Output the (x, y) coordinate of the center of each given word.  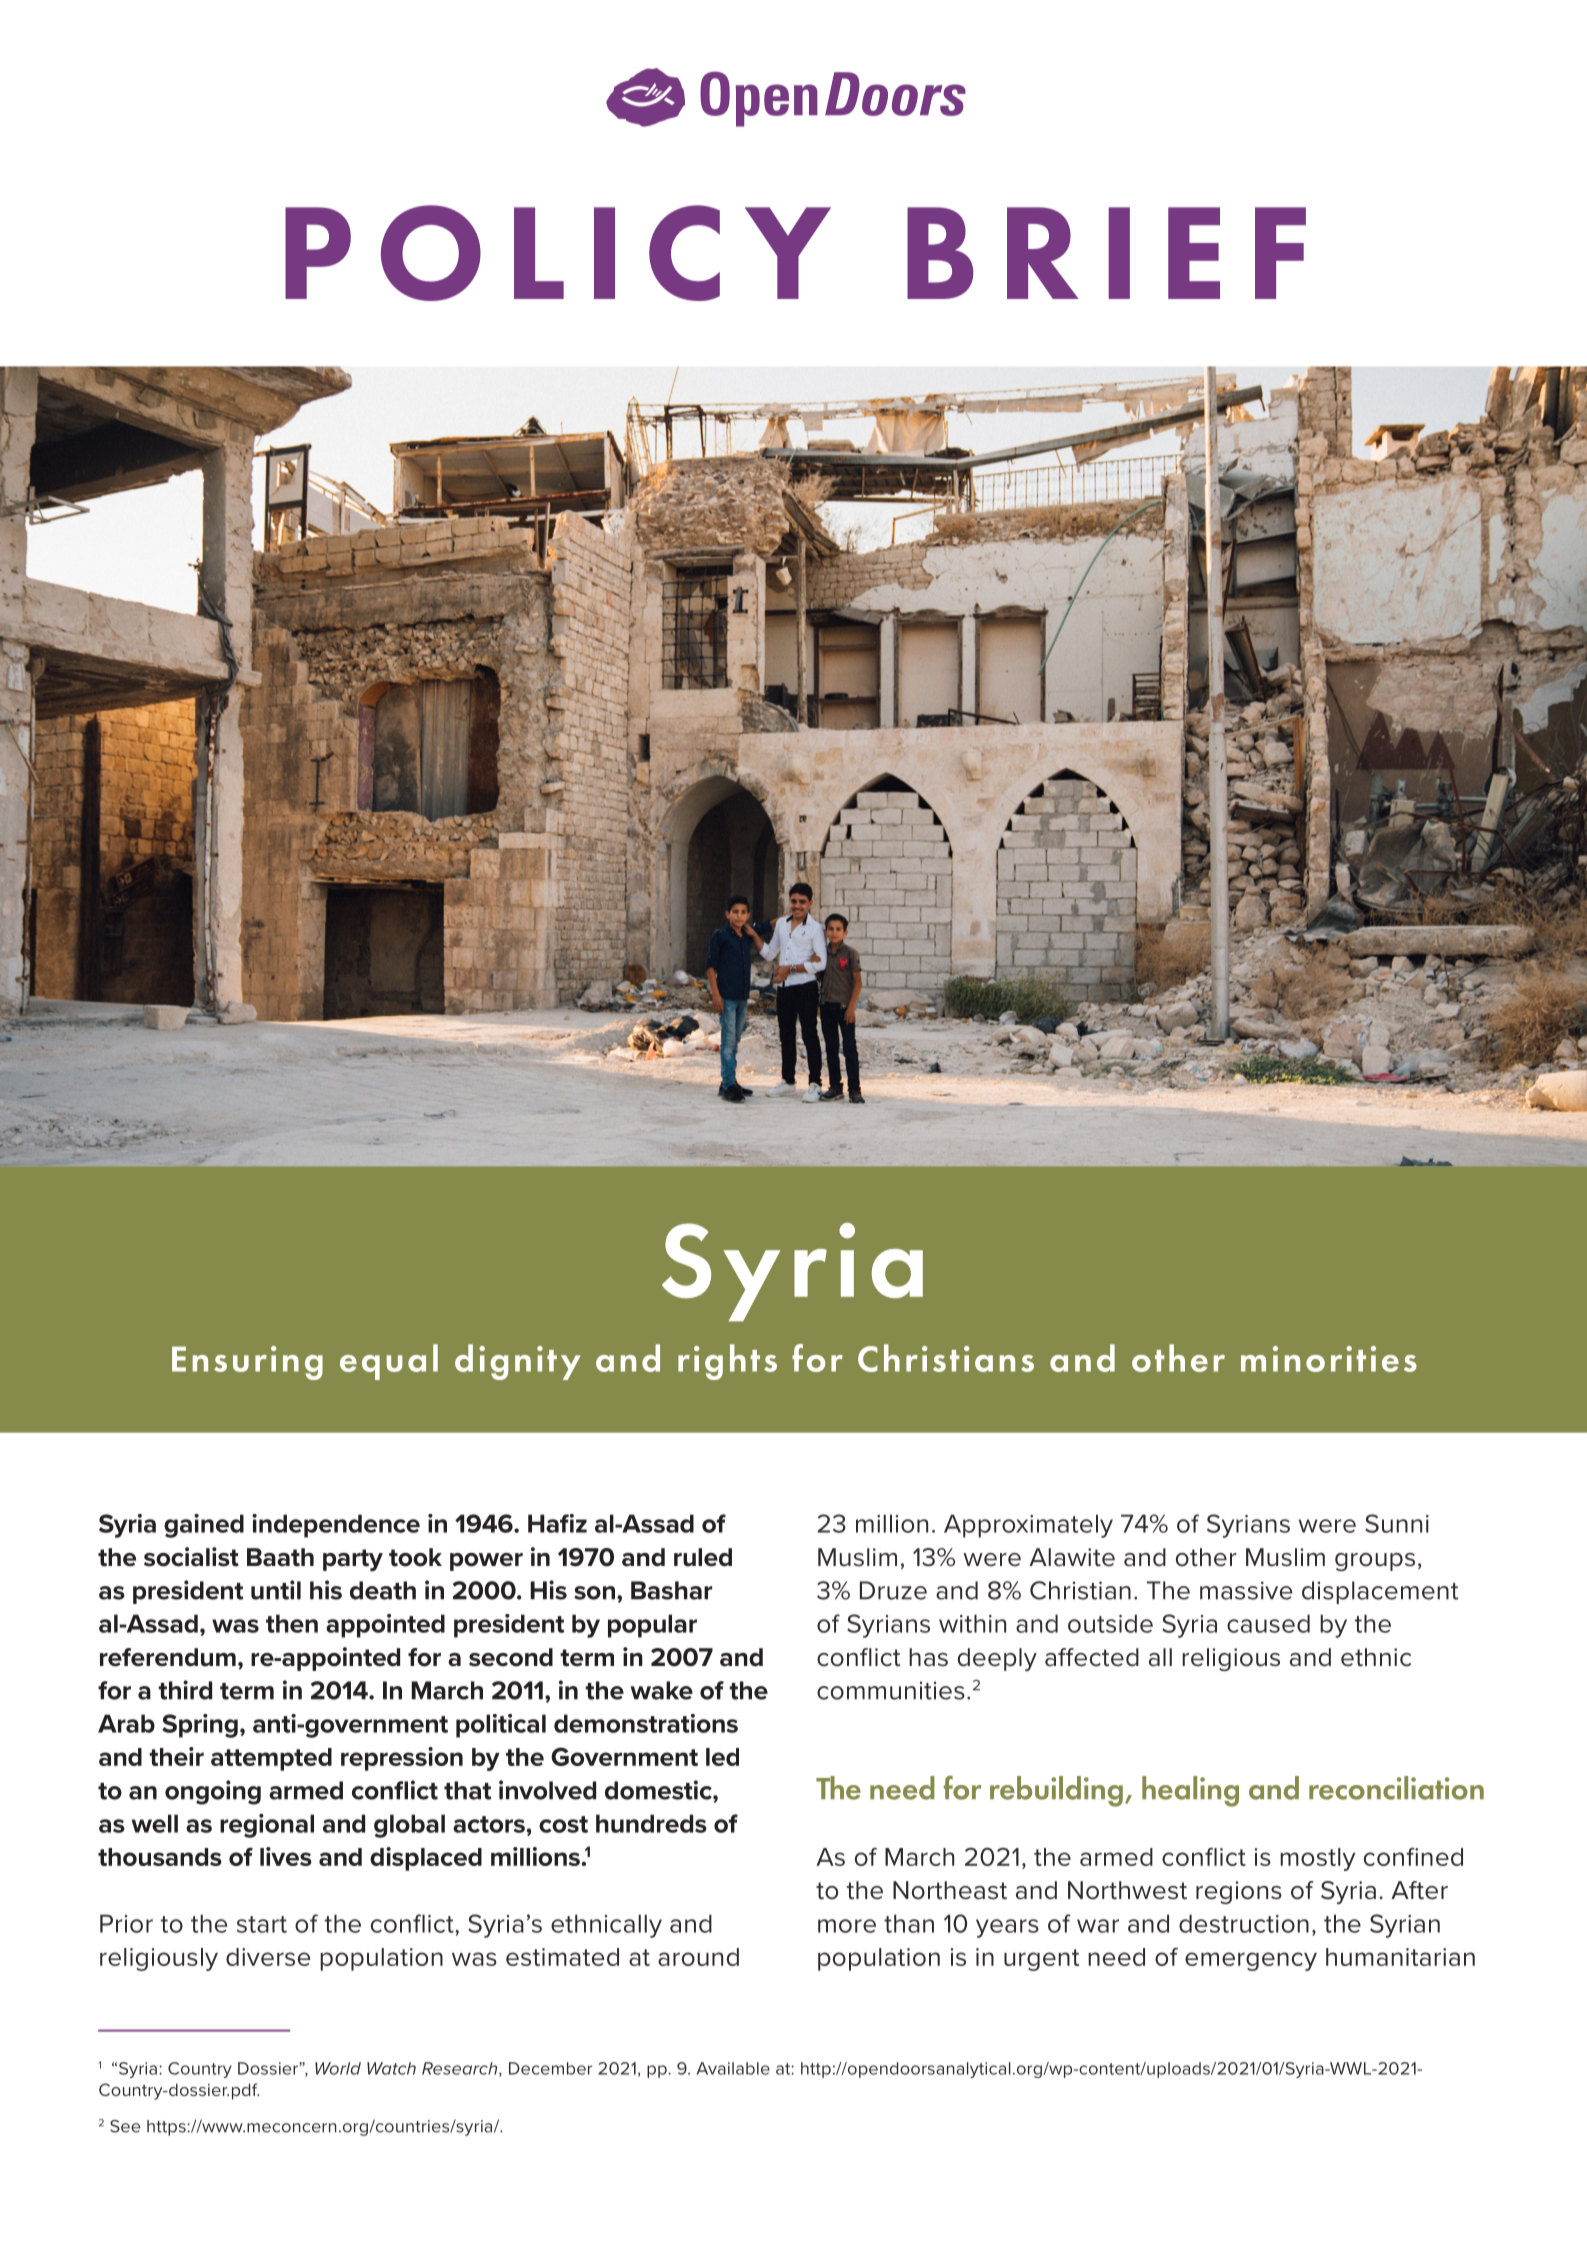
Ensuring (247, 1363)
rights (727, 1362)
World (338, 2068)
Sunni (1397, 1523)
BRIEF (1106, 253)
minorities (1329, 1359)
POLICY (558, 253)
